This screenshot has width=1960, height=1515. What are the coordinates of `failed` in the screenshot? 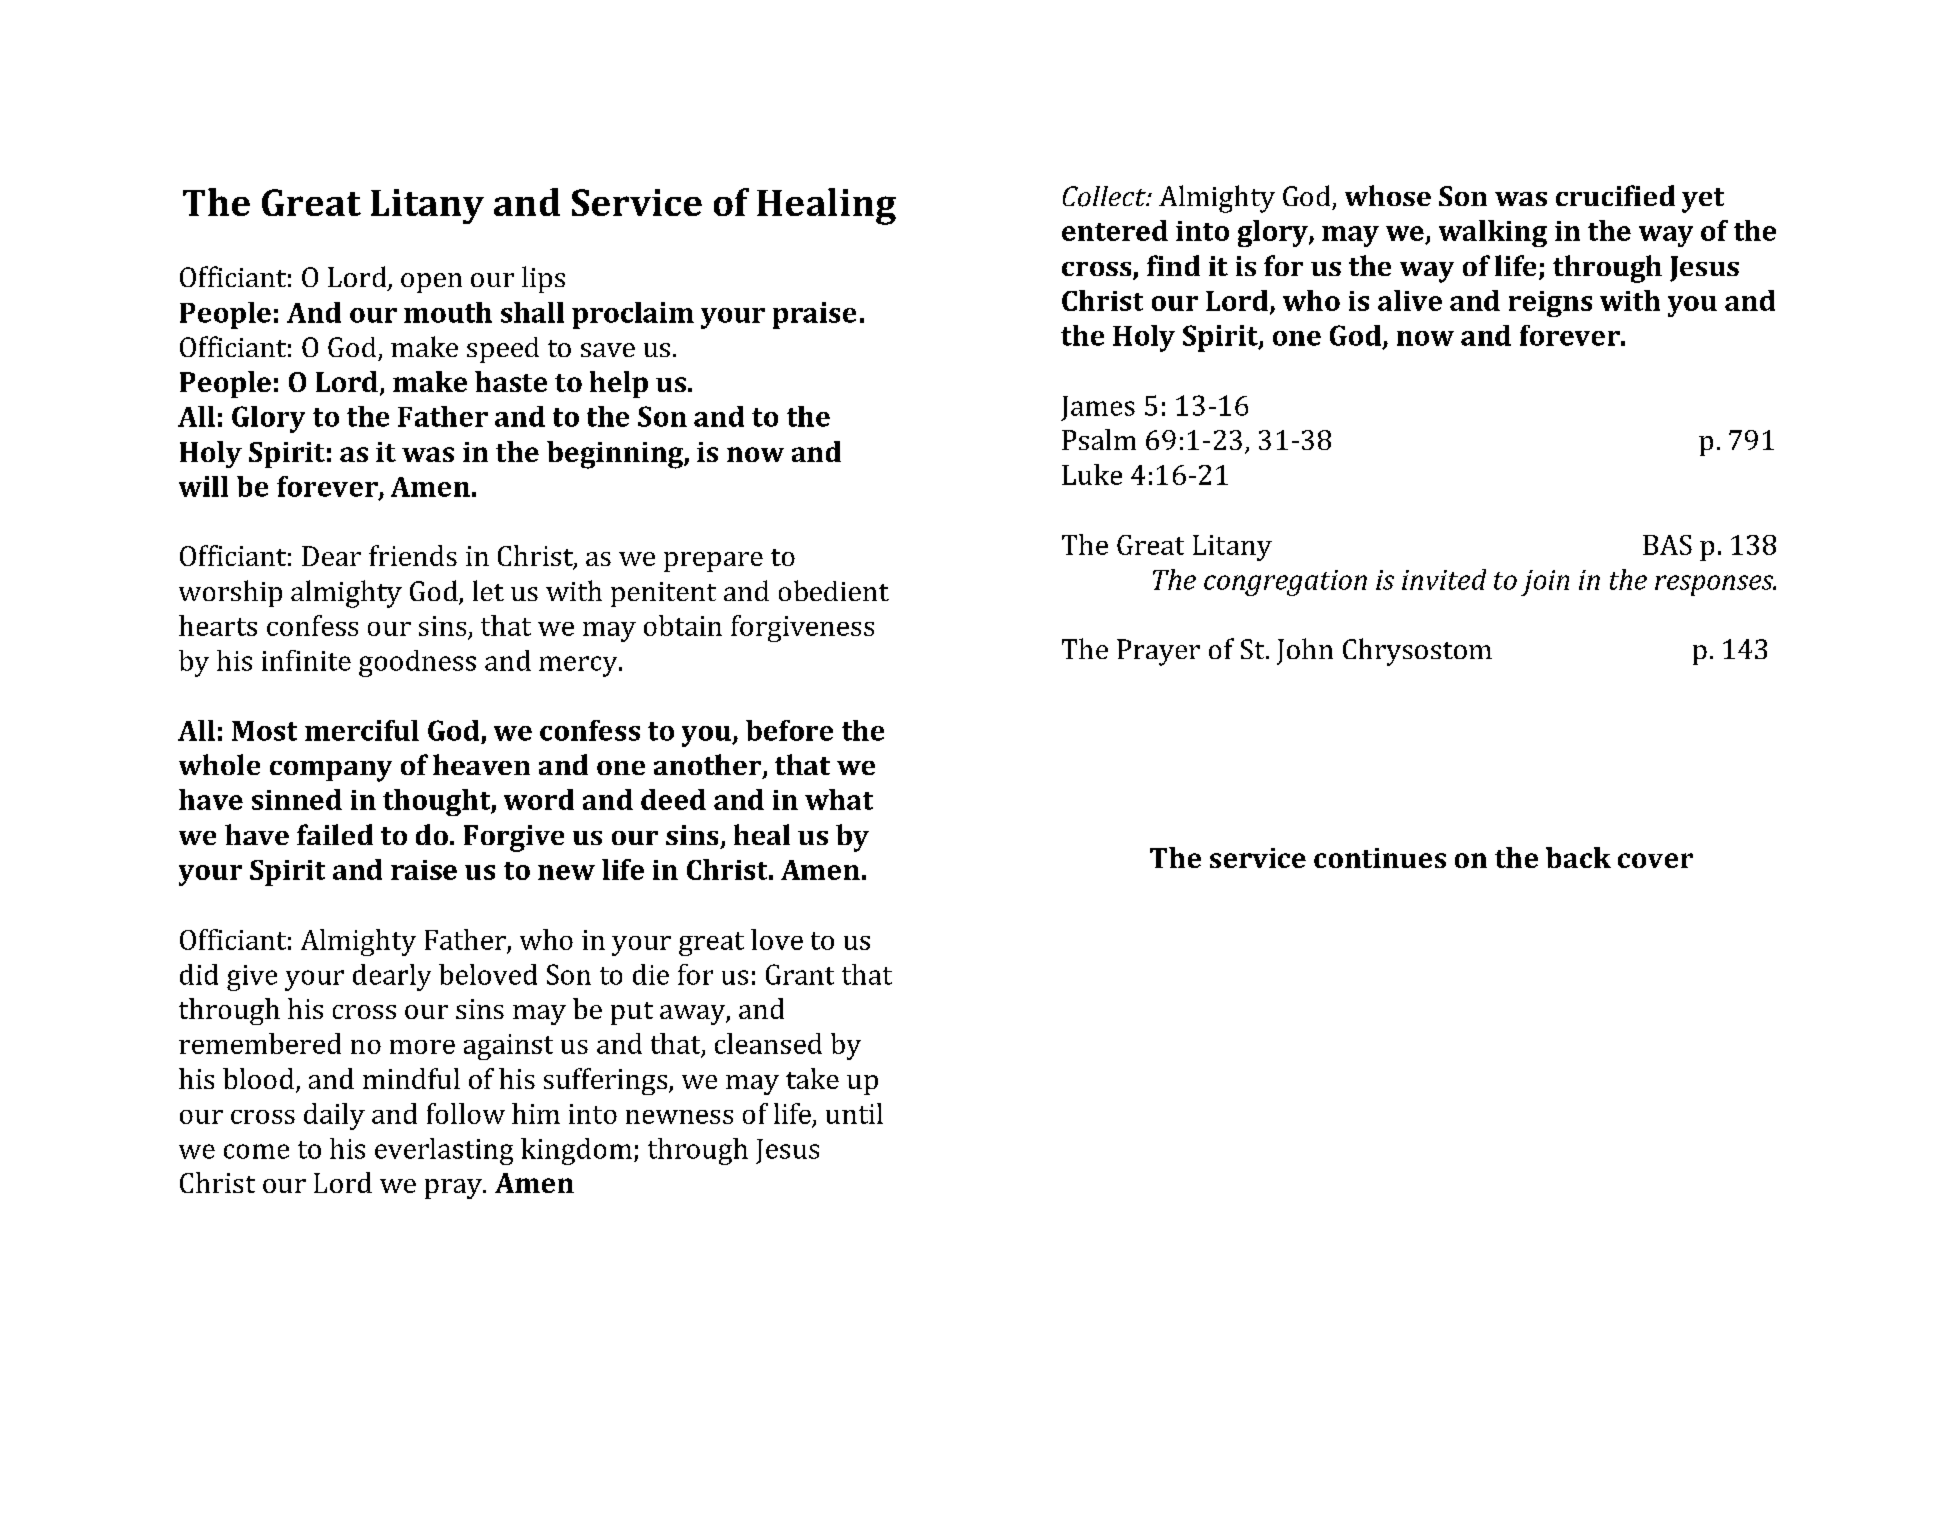 It's located at (335, 834).
